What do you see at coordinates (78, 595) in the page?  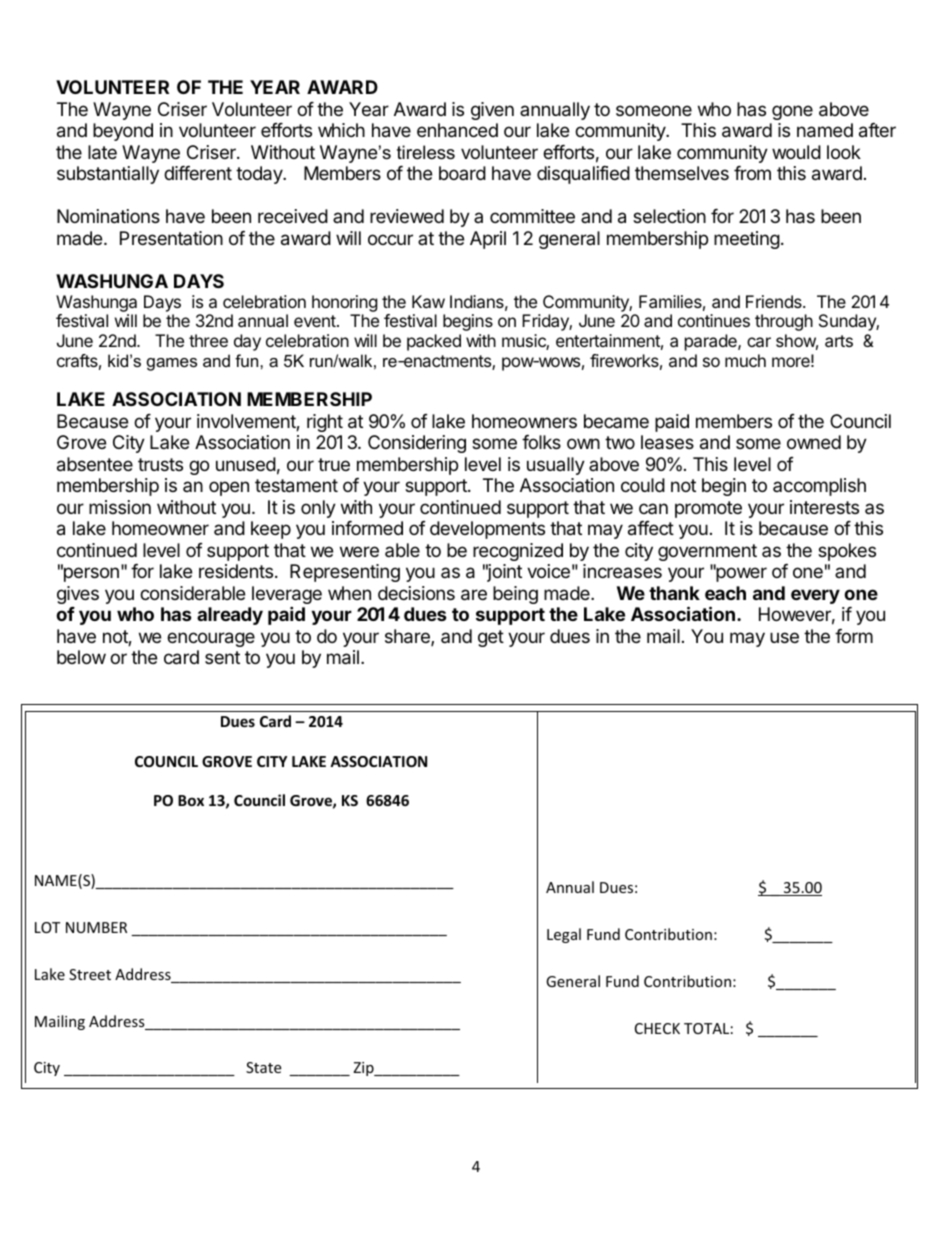 I see `gives` at bounding box center [78, 595].
